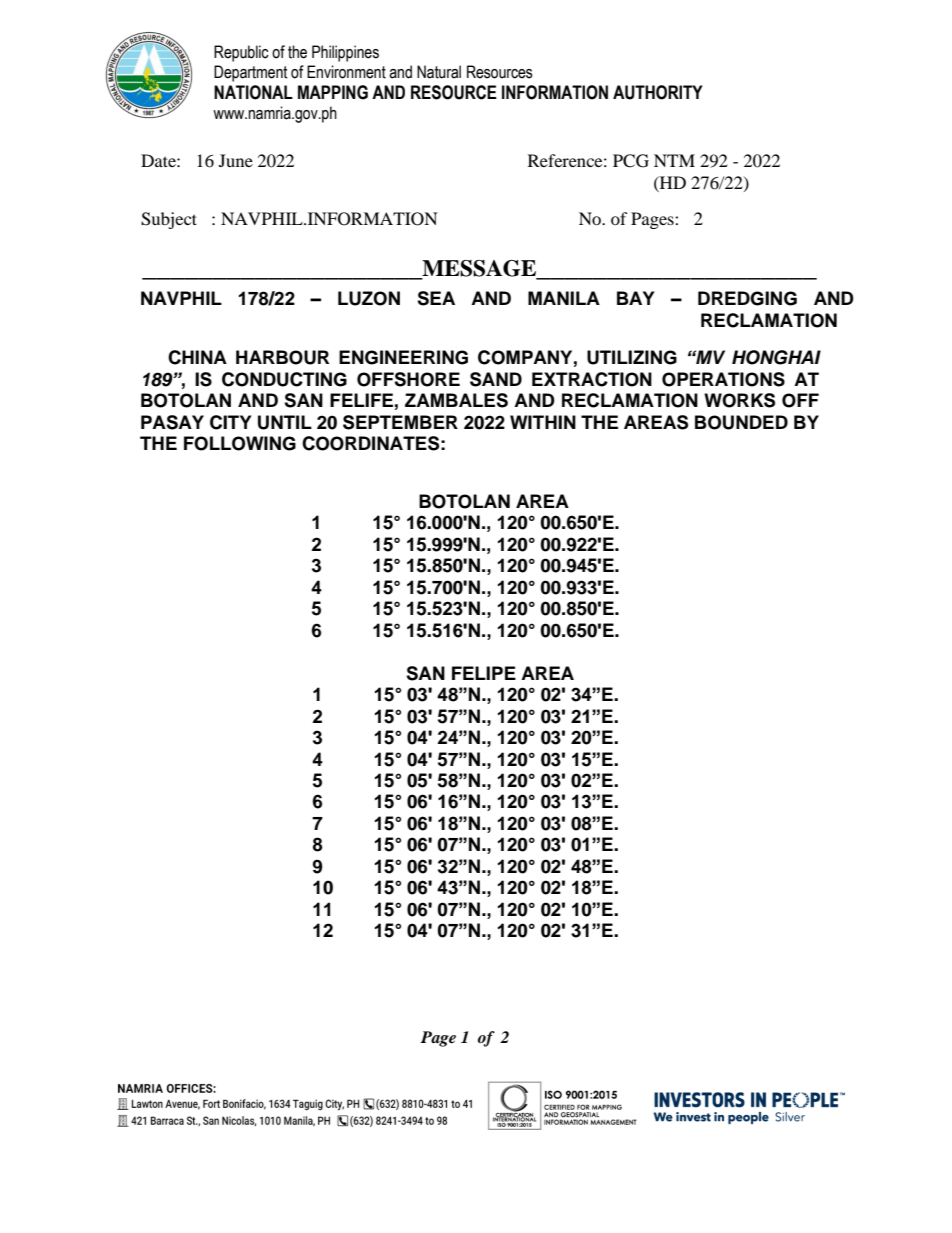  Describe the element at coordinates (230, 422) in the screenshot. I see `CITY` at that location.
